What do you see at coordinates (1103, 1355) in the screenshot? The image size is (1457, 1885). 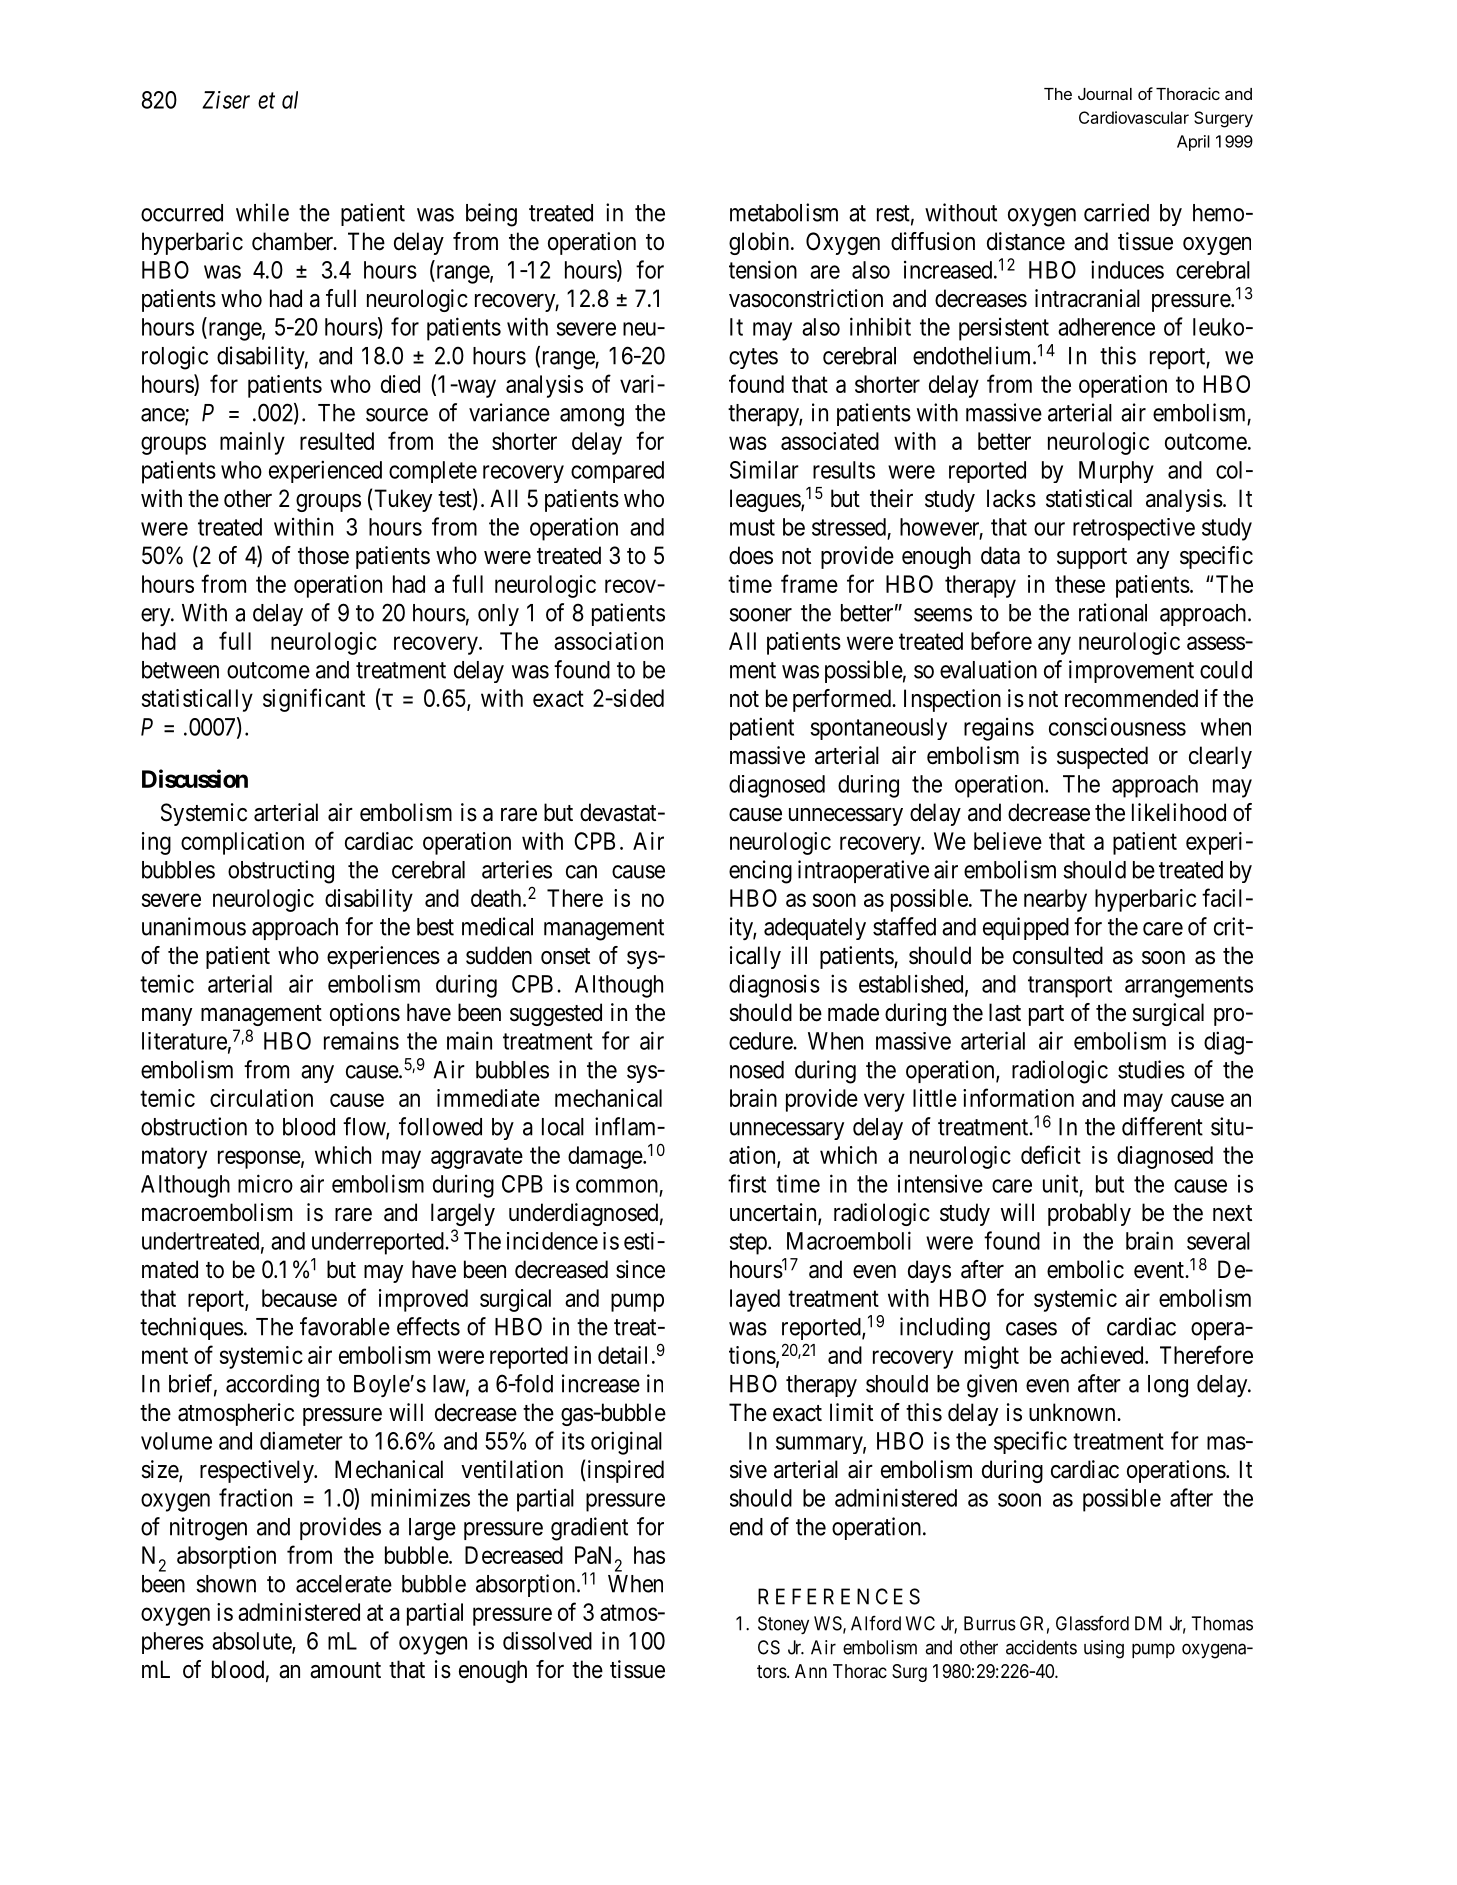 I see `achieved` at bounding box center [1103, 1355].
